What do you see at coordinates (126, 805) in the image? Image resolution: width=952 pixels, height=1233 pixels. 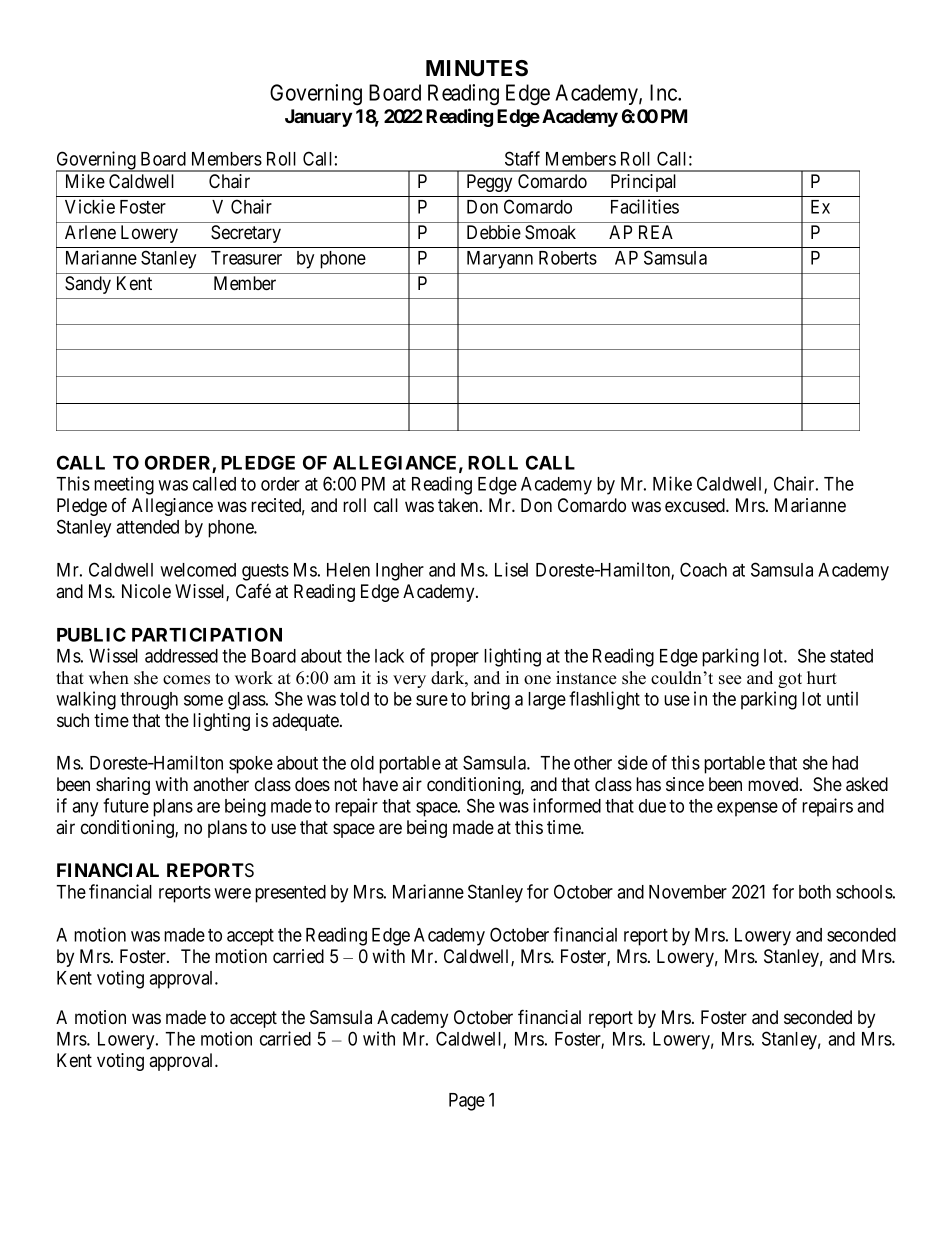 I see `future` at bounding box center [126, 805].
